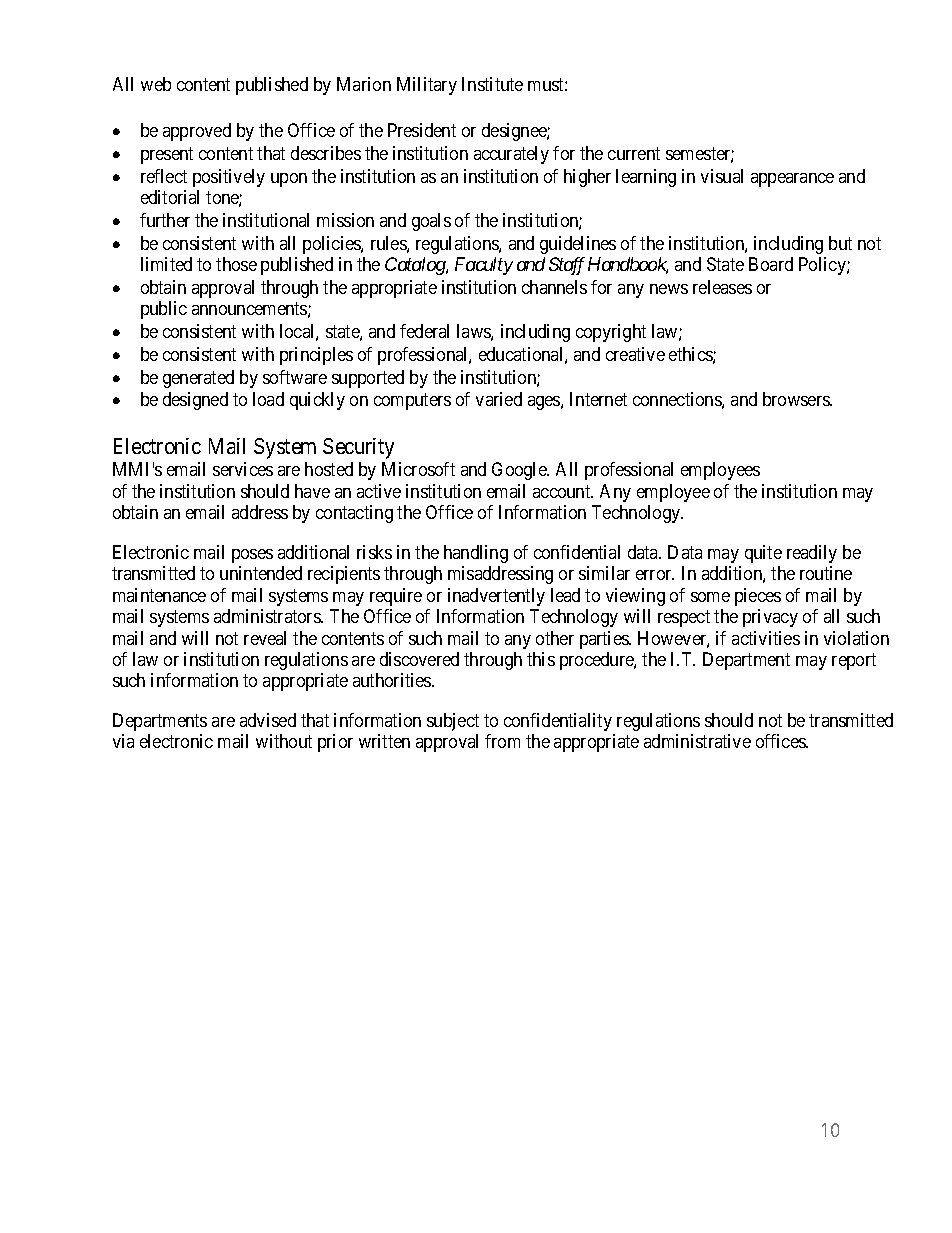  I want to click on varied, so click(499, 399).
